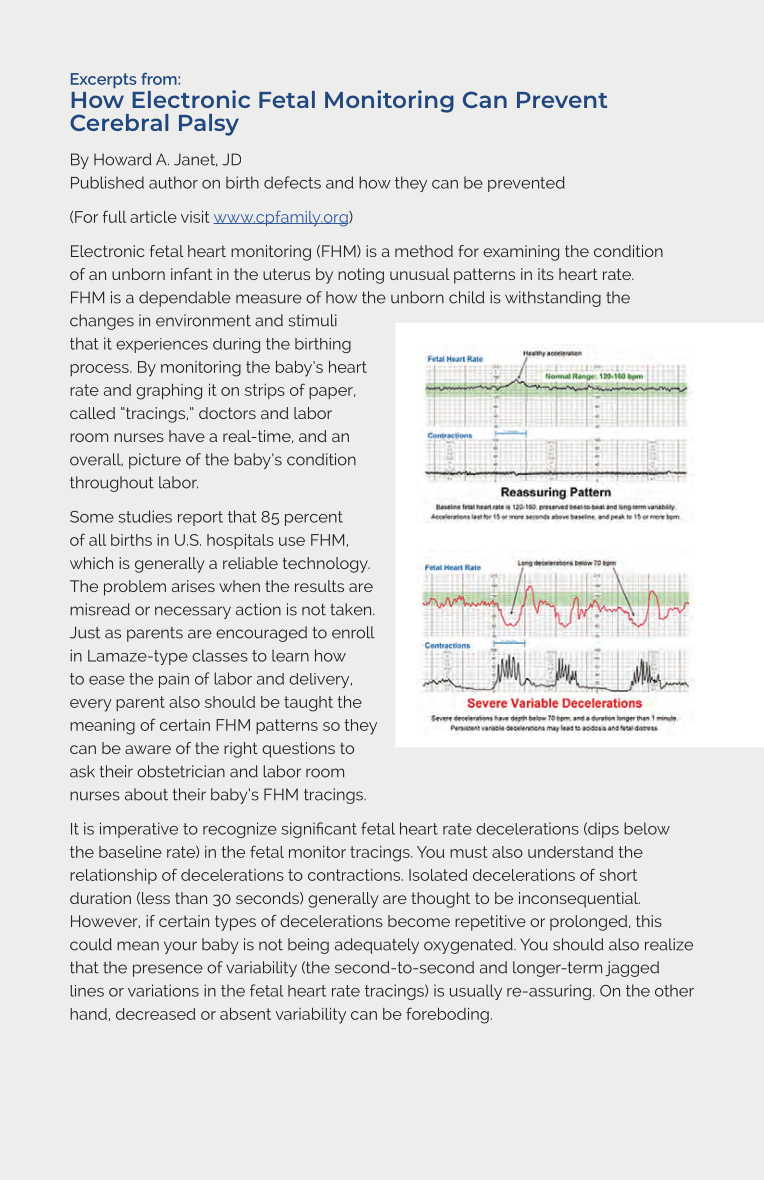  What do you see at coordinates (377, 946) in the screenshot?
I see `adequately` at bounding box center [377, 946].
